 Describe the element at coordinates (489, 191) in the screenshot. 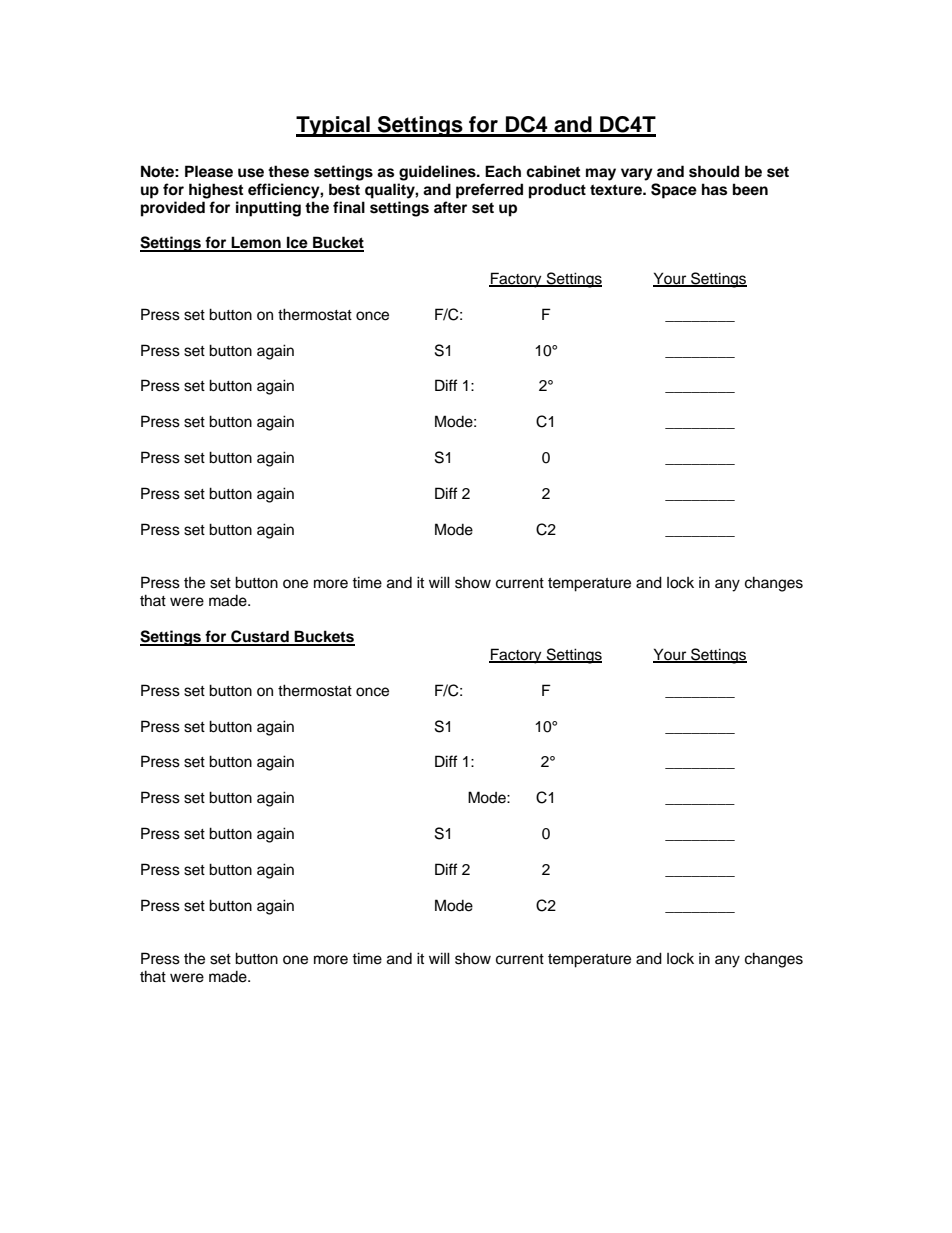

I see `preferred` at that location.
